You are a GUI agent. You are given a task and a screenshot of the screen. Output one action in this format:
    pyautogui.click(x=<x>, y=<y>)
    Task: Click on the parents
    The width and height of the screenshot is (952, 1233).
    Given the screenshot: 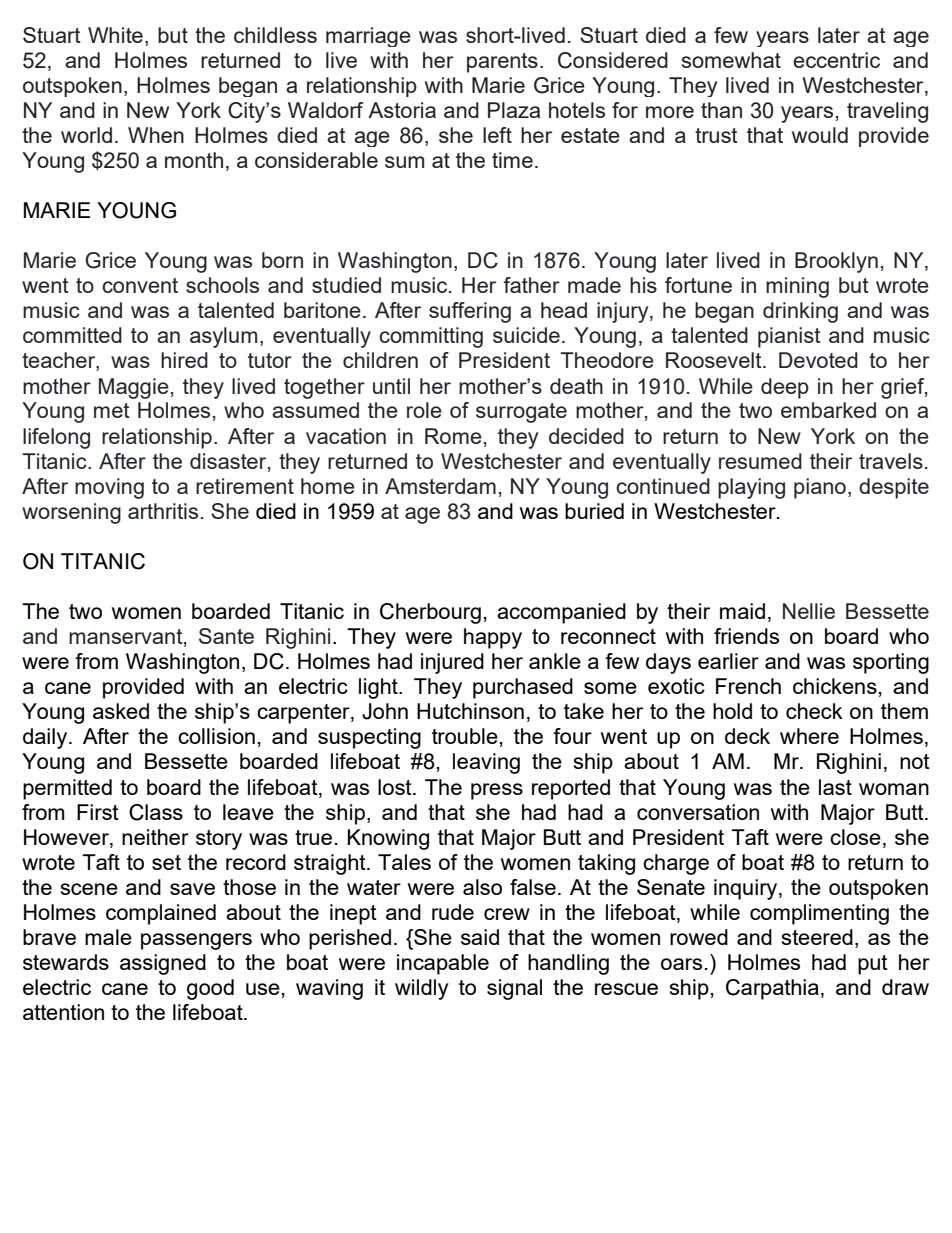 What is the action you would take?
    pyautogui.click(x=502, y=63)
